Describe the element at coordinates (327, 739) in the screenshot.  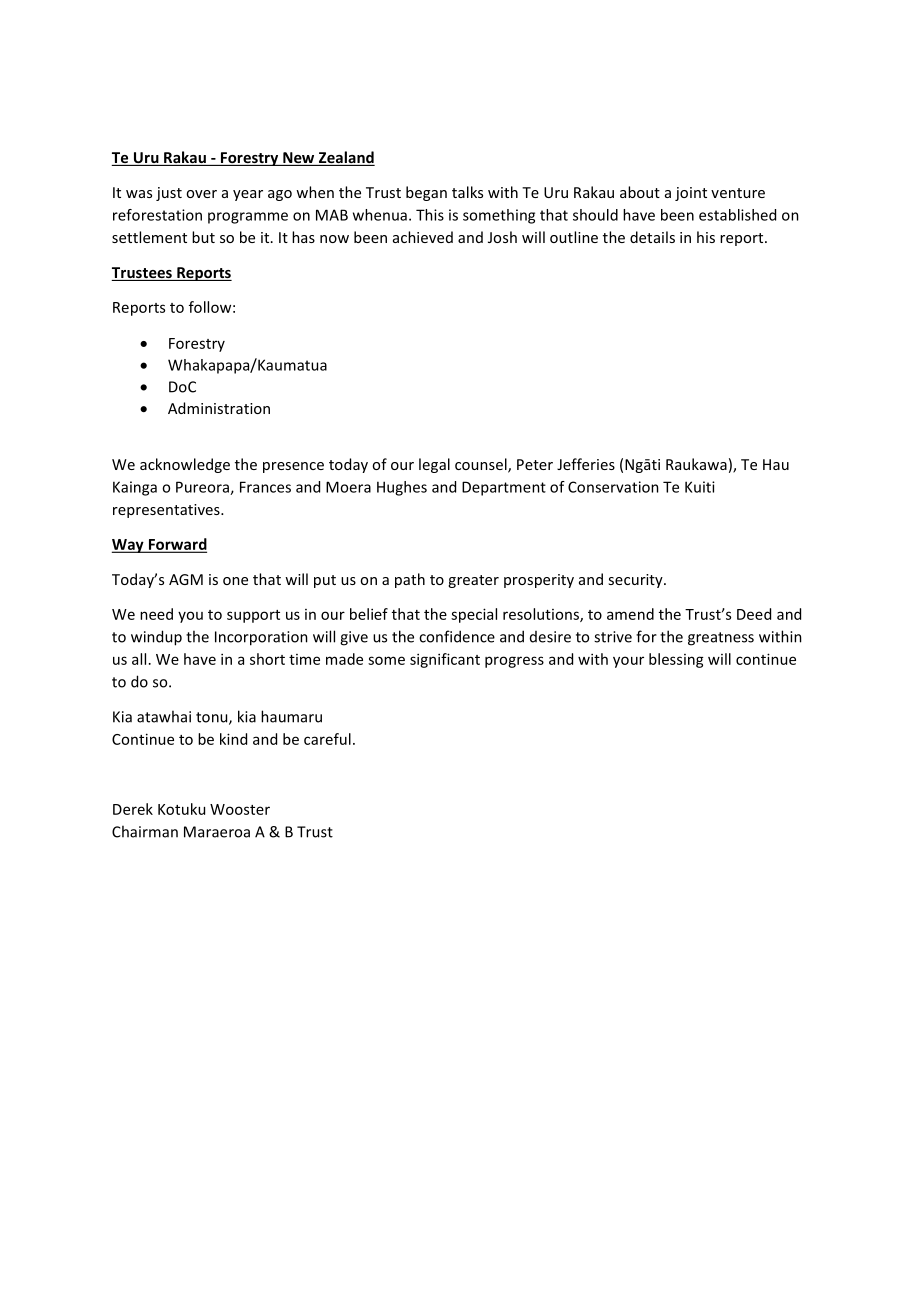
I see `careful` at that location.
